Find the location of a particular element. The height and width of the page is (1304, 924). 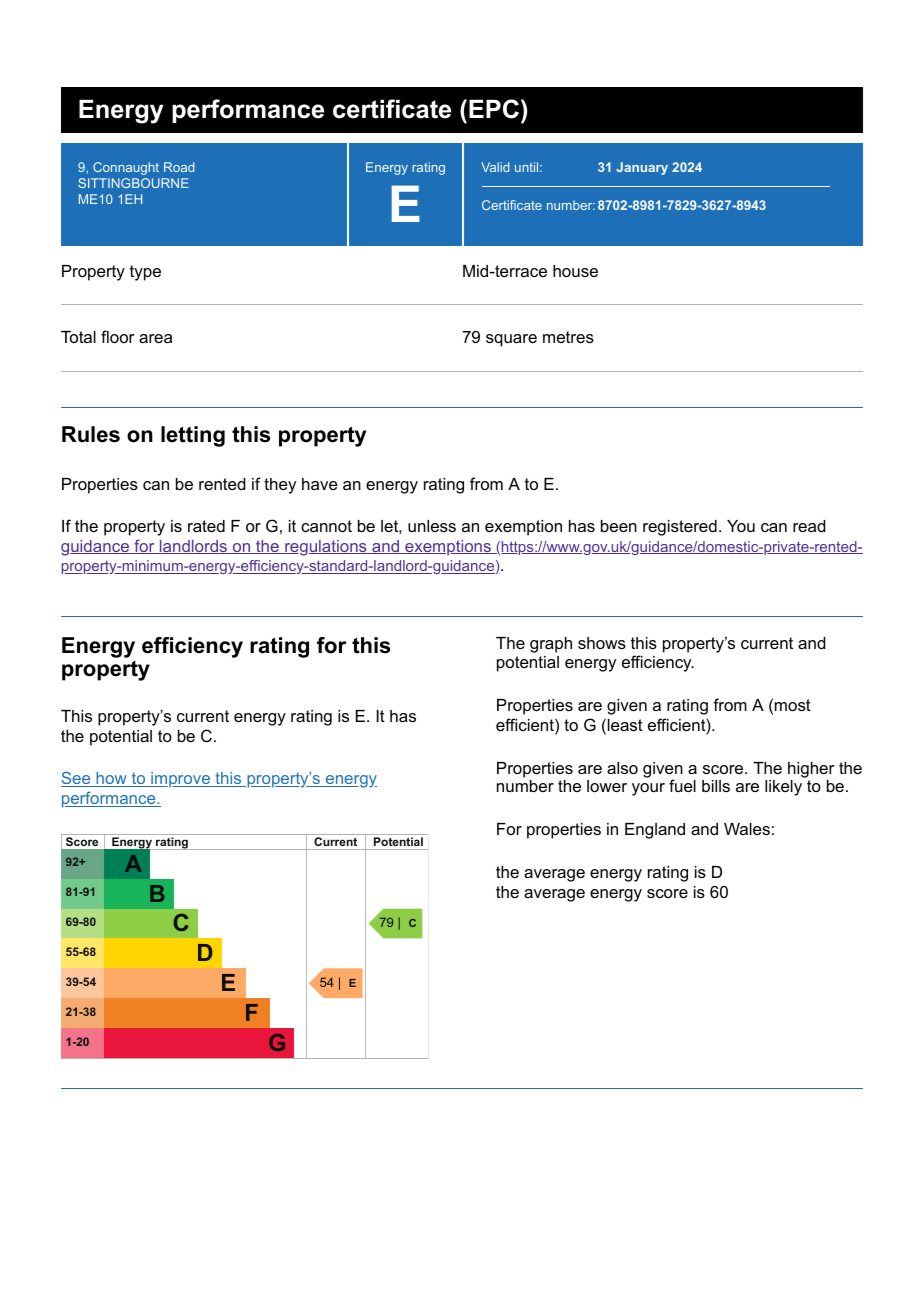

Road is located at coordinates (179, 167).
